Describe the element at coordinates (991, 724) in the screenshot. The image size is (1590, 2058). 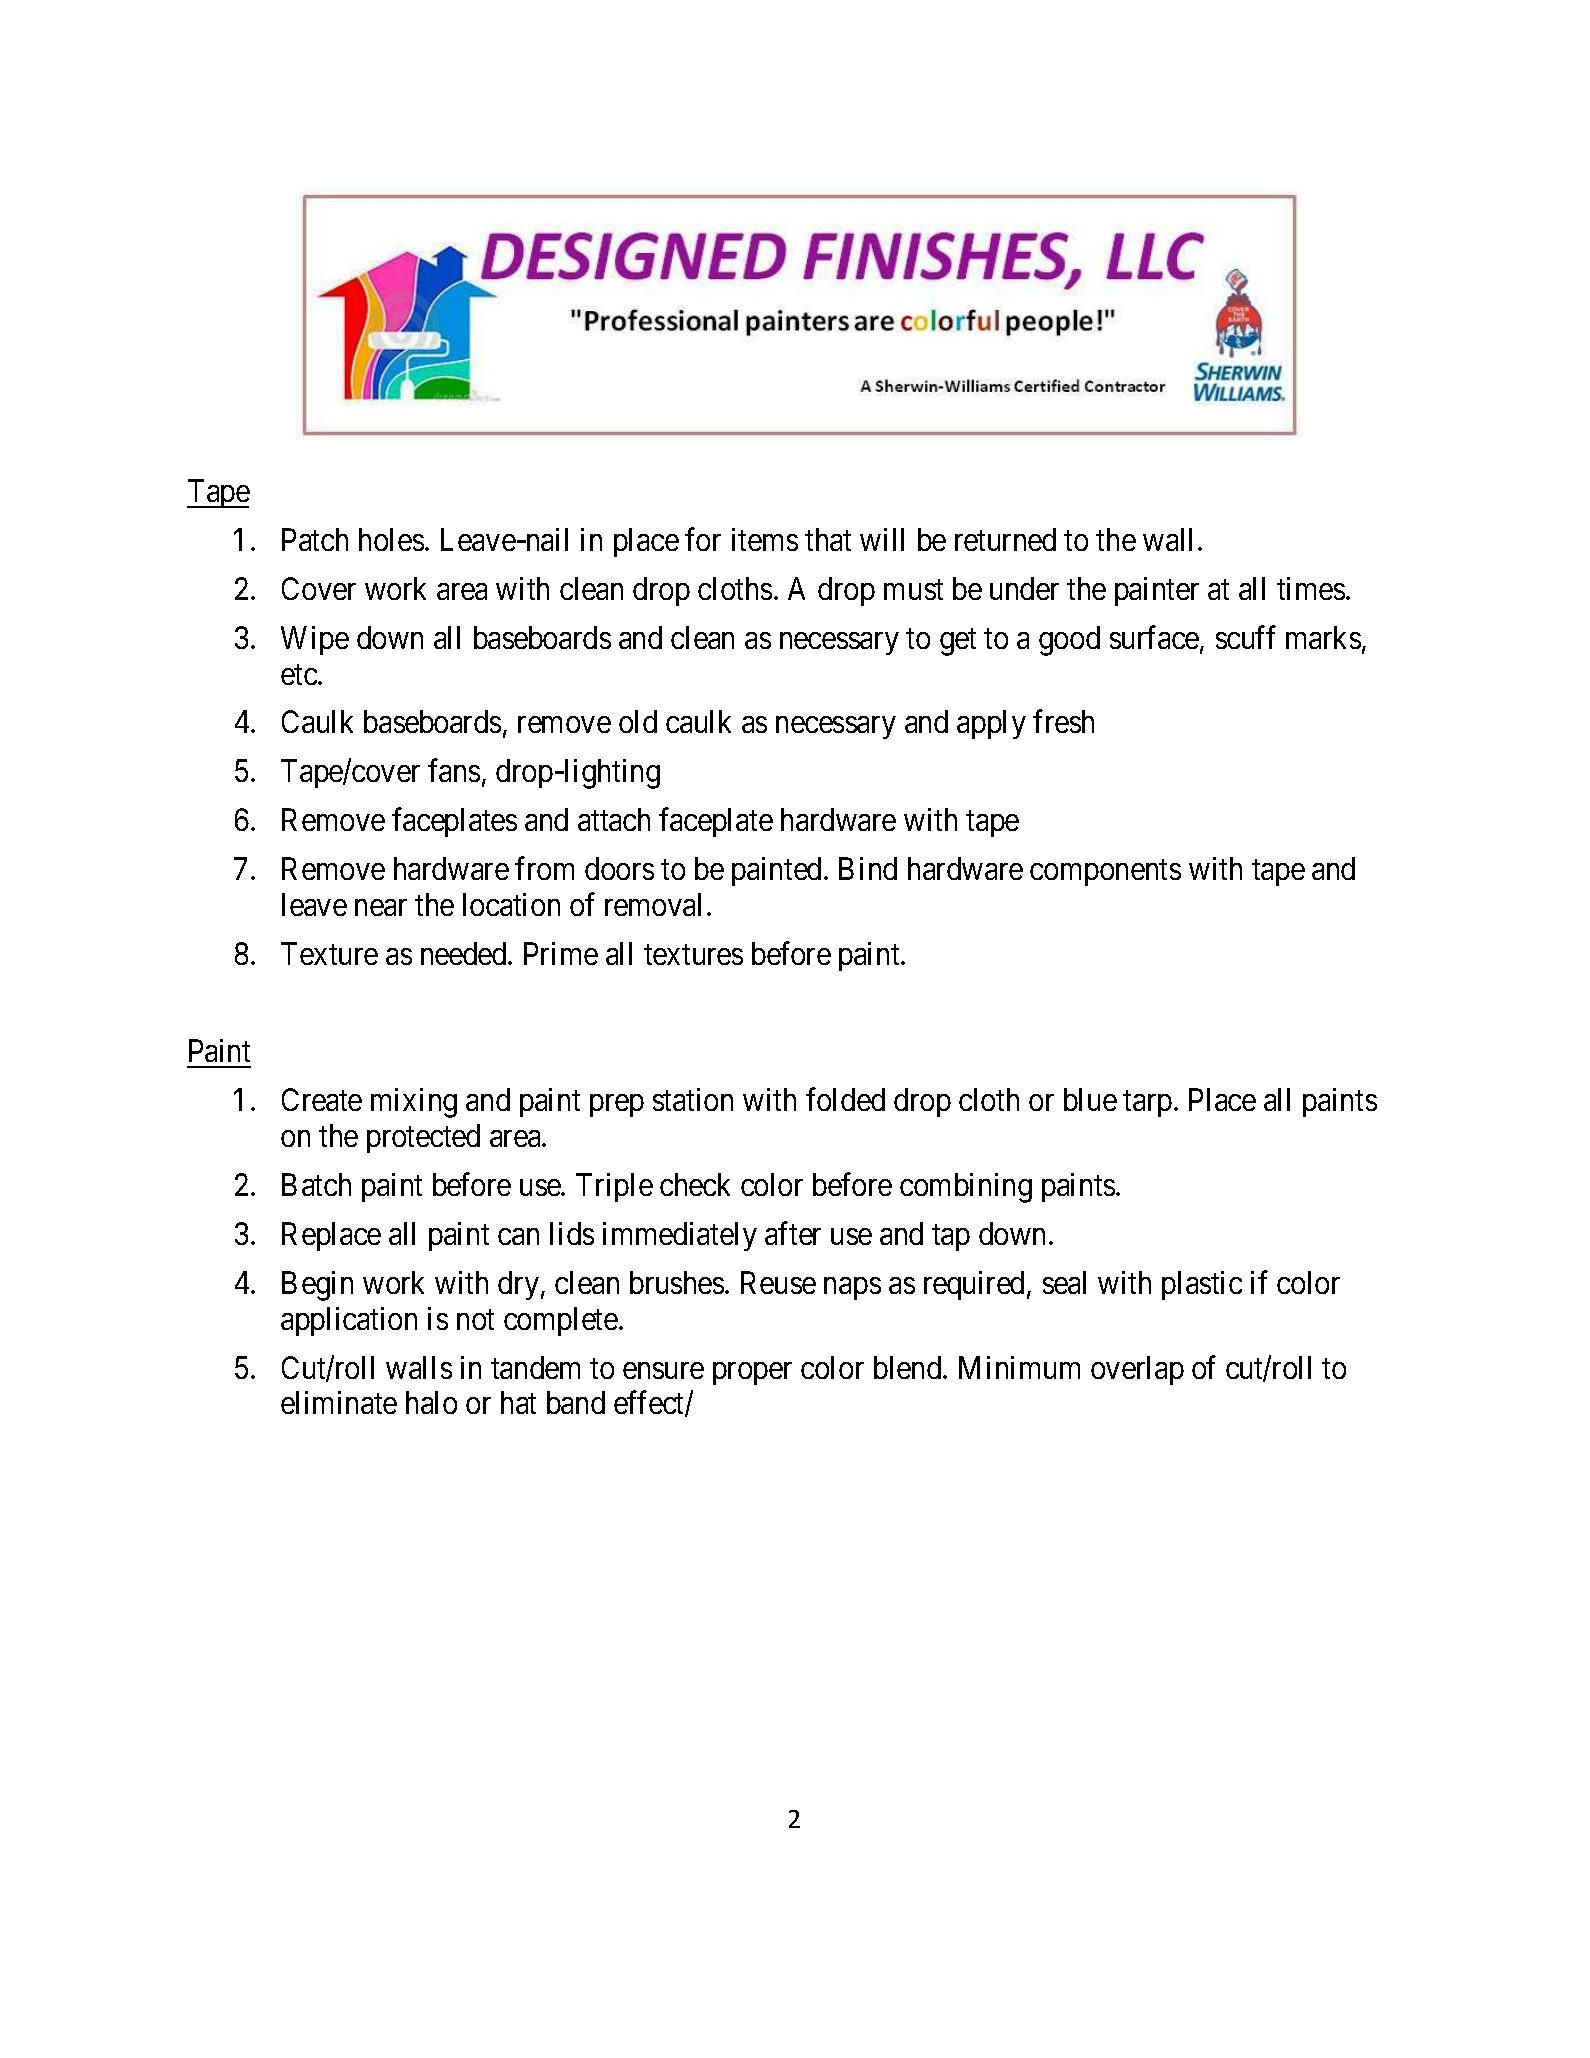
I see `apply` at that location.
